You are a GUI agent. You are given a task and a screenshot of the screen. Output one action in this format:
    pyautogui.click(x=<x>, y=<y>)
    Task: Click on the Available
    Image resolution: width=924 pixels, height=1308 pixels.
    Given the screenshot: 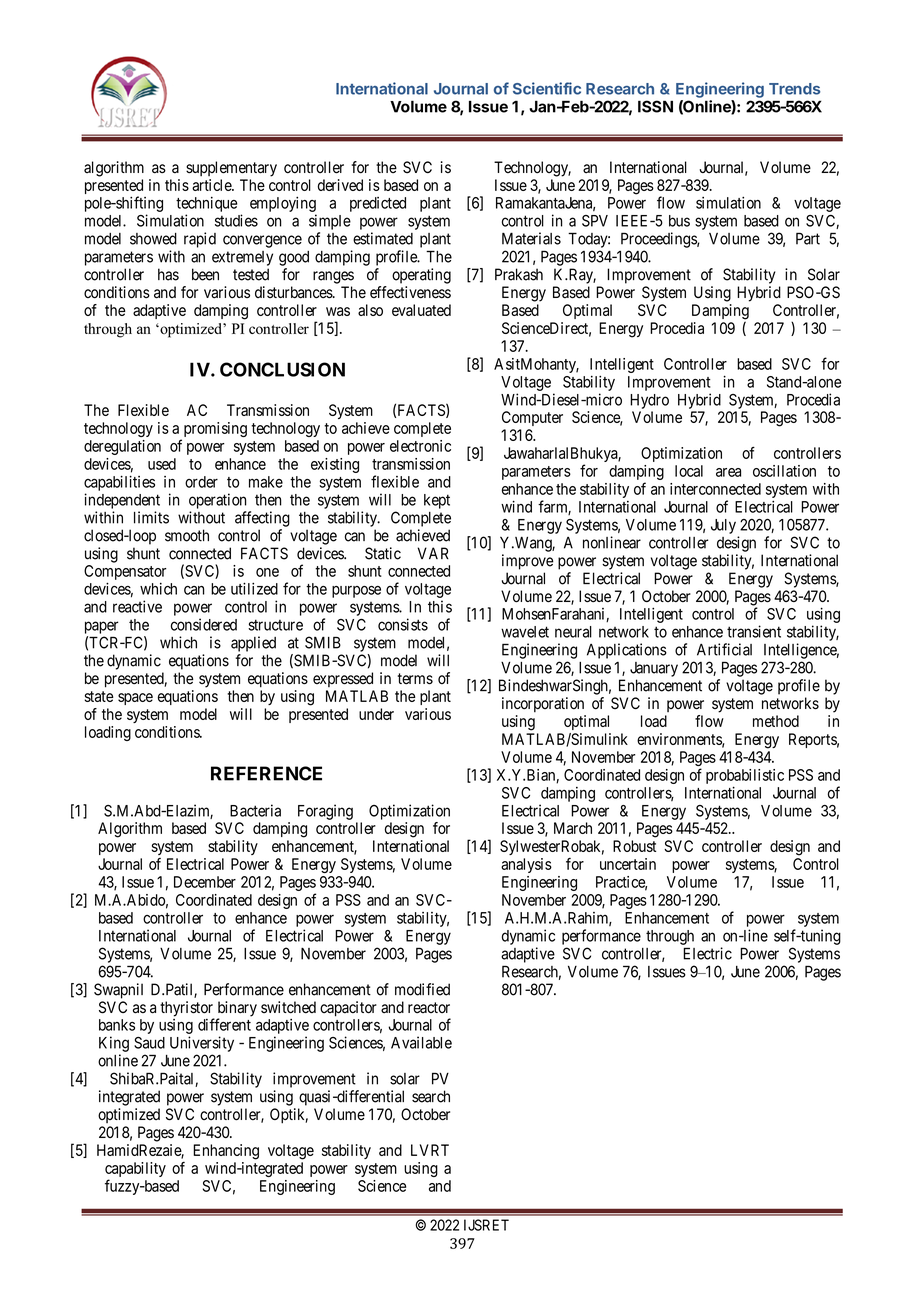 What is the action you would take?
    pyautogui.click(x=421, y=1042)
